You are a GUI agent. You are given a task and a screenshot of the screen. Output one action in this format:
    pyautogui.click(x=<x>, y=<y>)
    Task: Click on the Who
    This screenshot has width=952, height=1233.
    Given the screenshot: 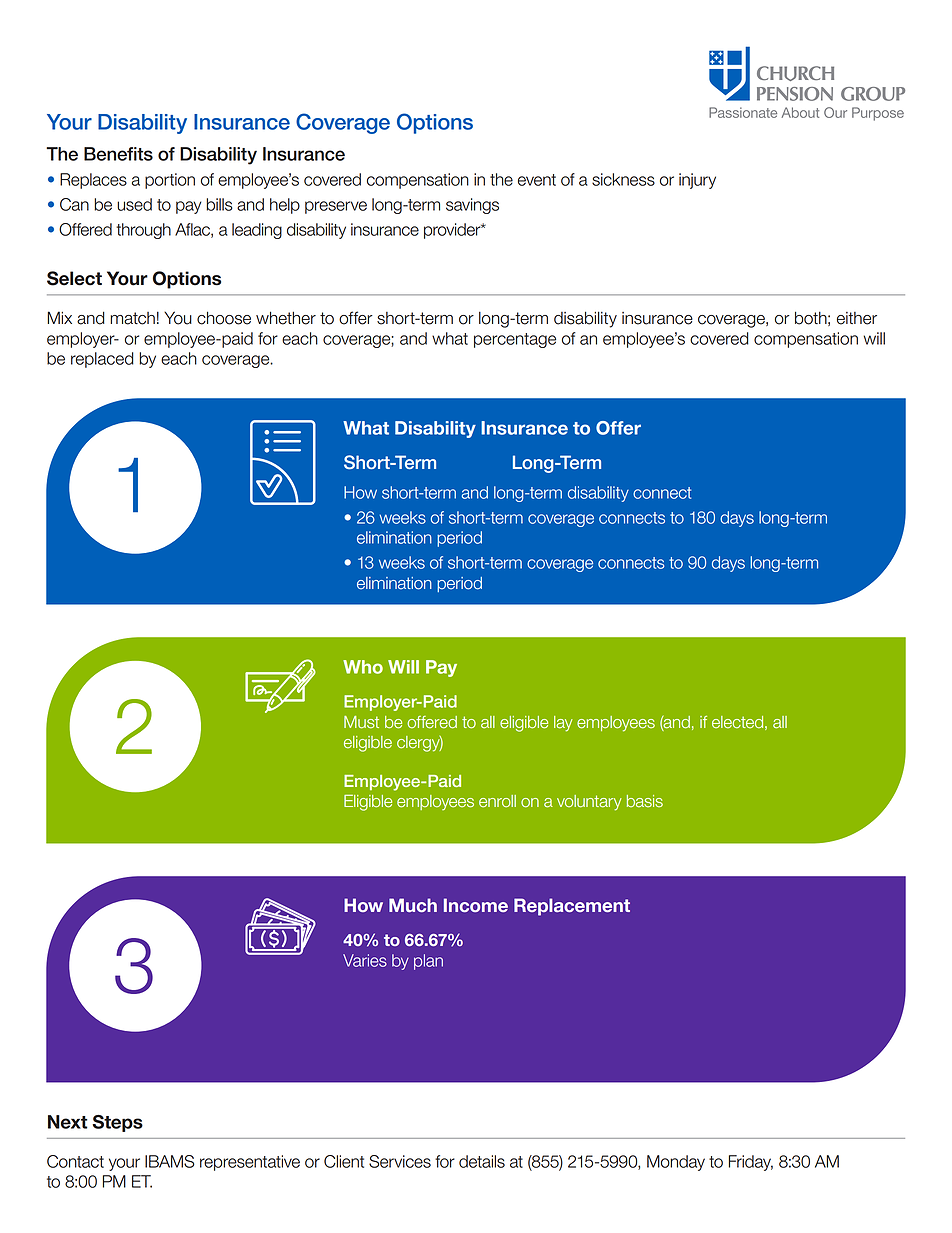 What is the action you would take?
    pyautogui.click(x=363, y=667)
